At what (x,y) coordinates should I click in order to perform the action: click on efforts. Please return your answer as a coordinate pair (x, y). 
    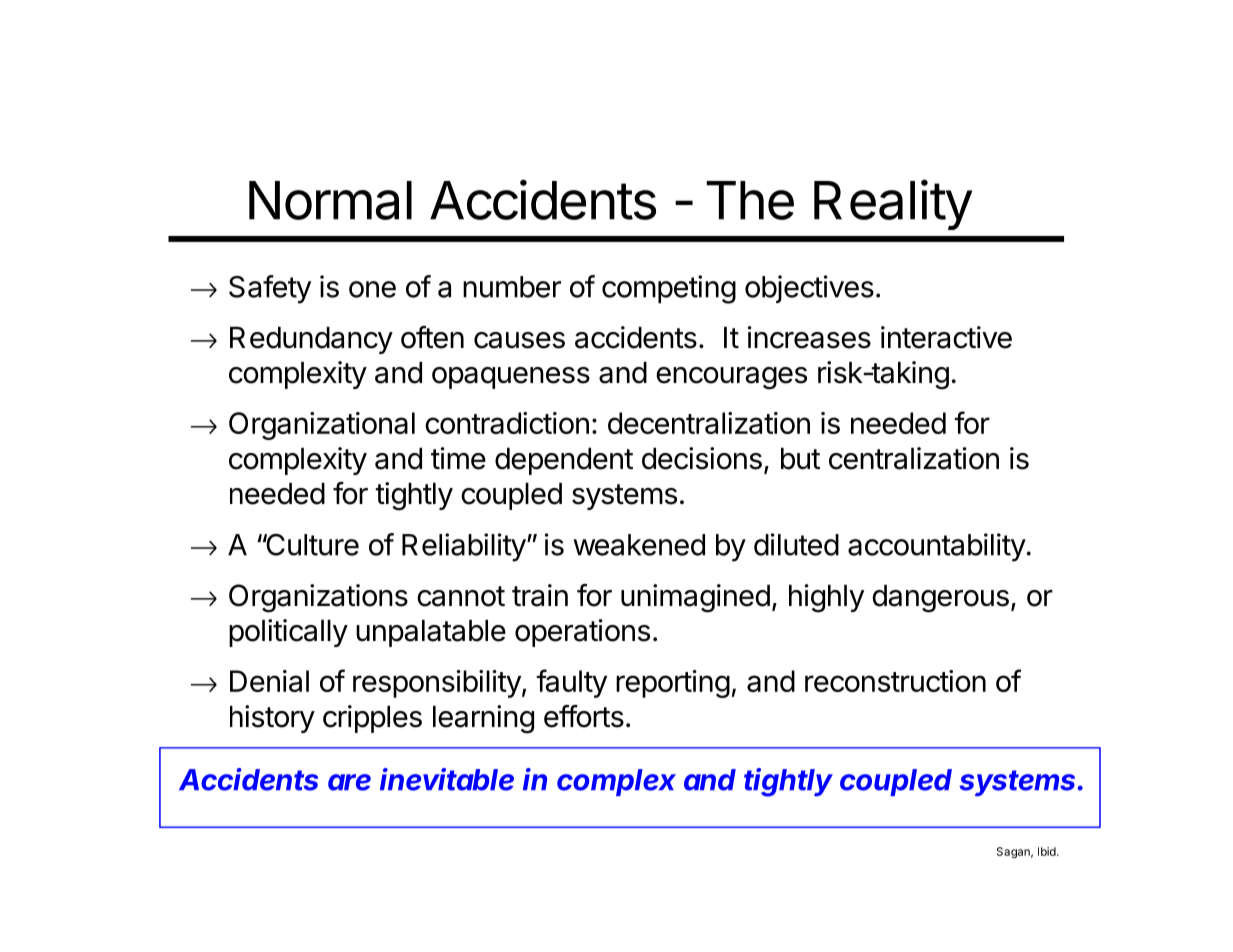
    Looking at the image, I should click on (584, 716).
